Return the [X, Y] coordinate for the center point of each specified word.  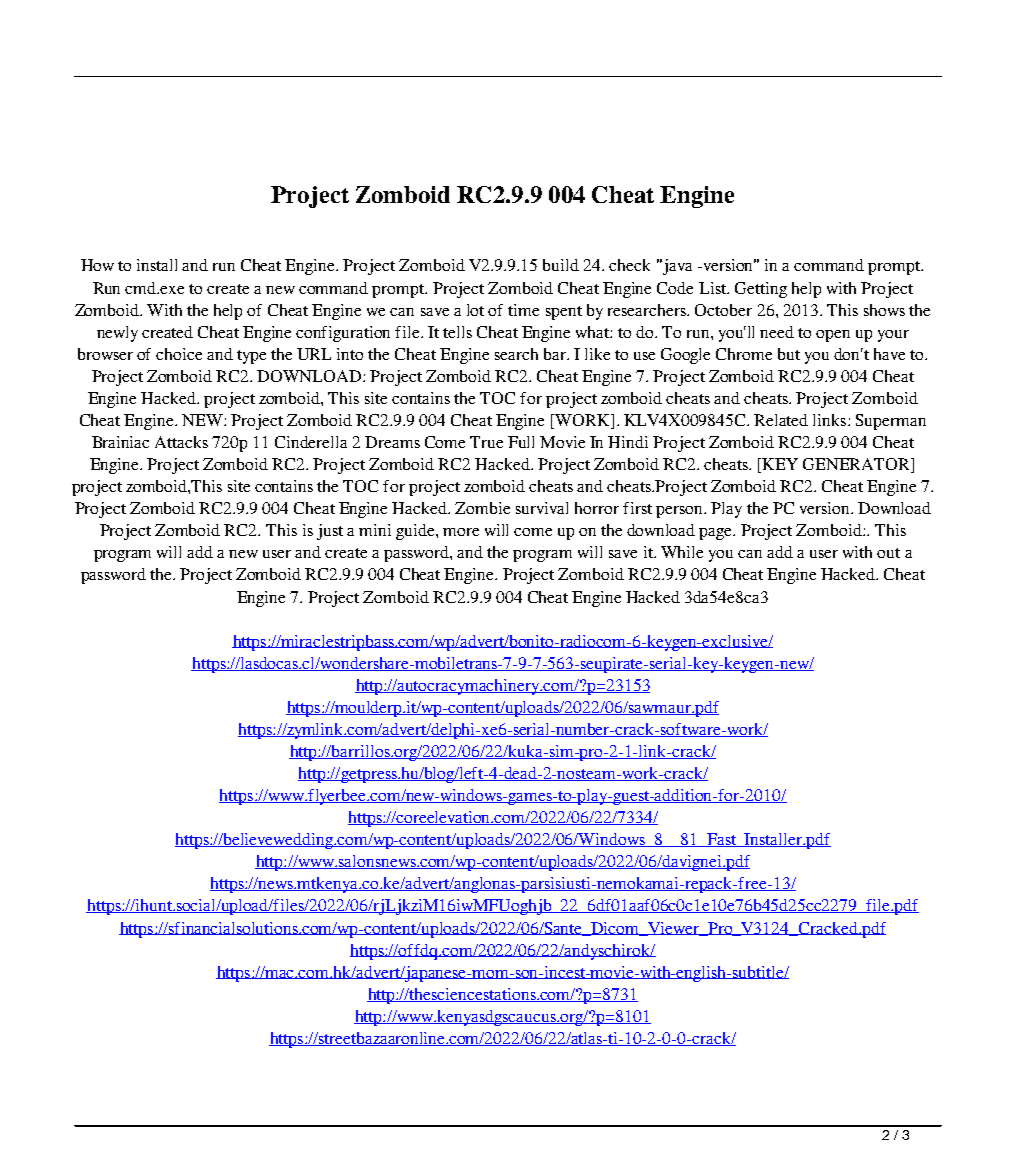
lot [475, 310]
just [330, 532]
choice [179, 354]
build [561, 265]
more [461, 532]
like [597, 354]
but [789, 354]
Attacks [181, 442]
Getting [761, 290]
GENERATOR [857, 465]
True [486, 442]
